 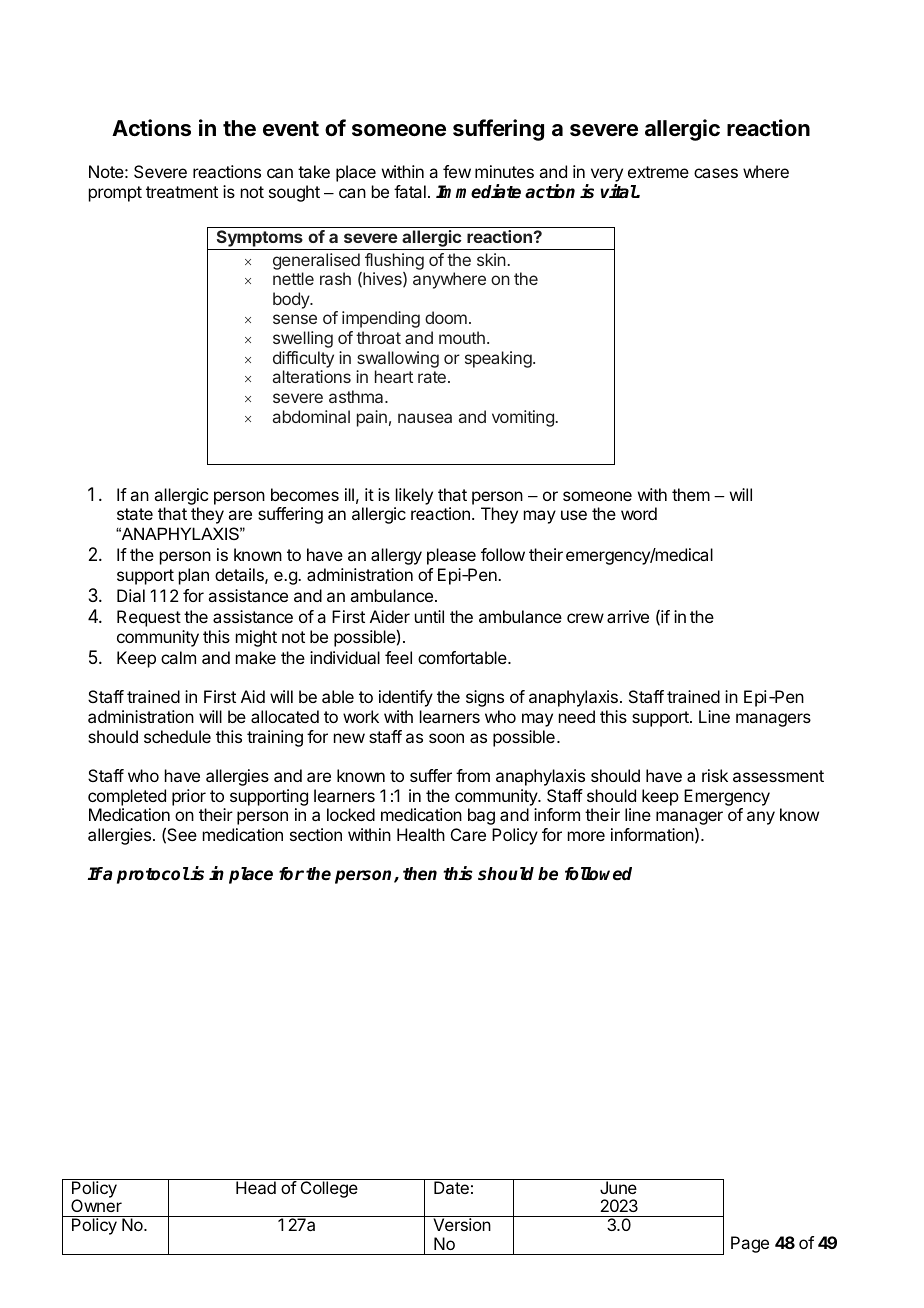 What do you see at coordinates (256, 1187) in the document?
I see `Head` at bounding box center [256, 1187].
